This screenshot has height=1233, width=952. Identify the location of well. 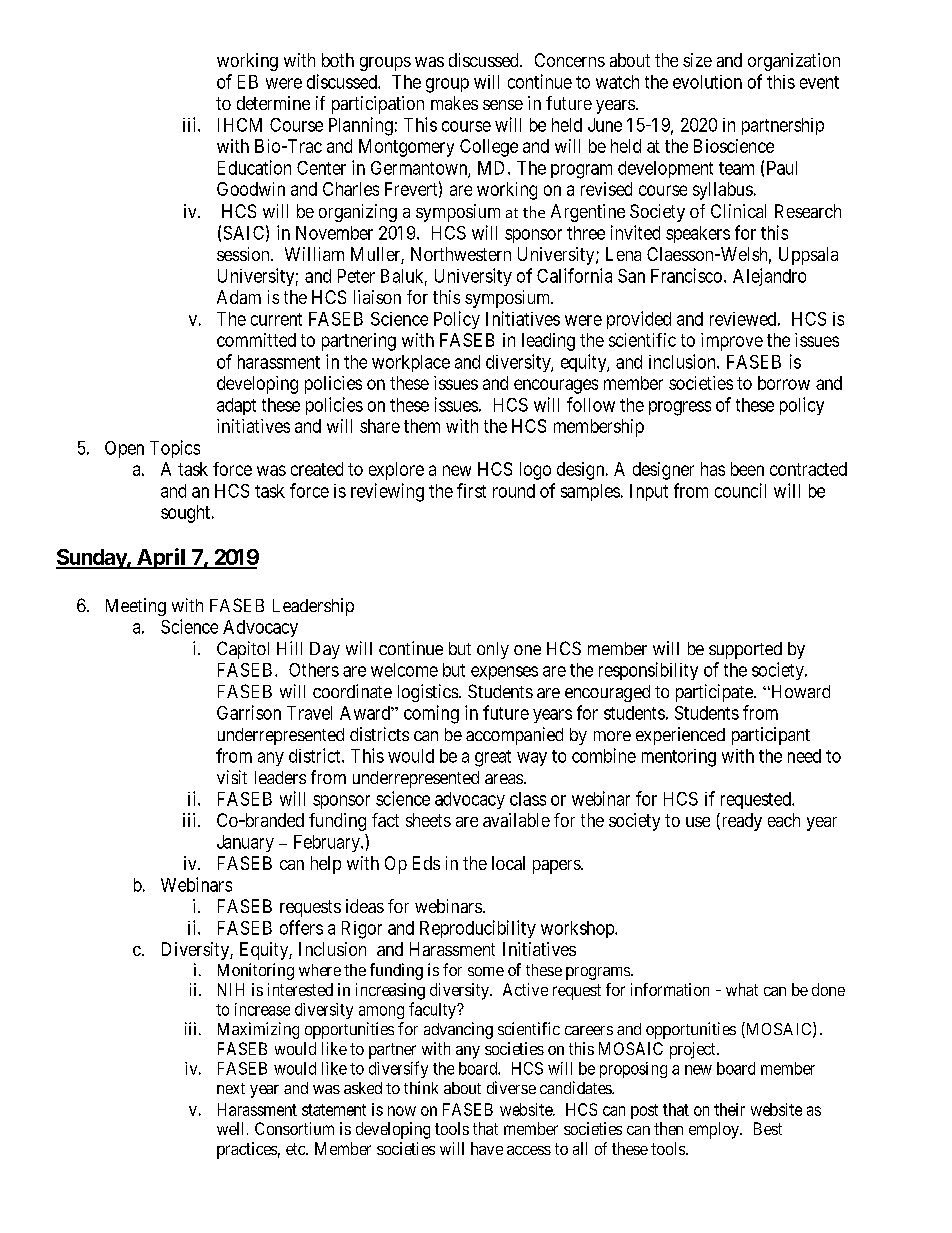
(232, 1128).
